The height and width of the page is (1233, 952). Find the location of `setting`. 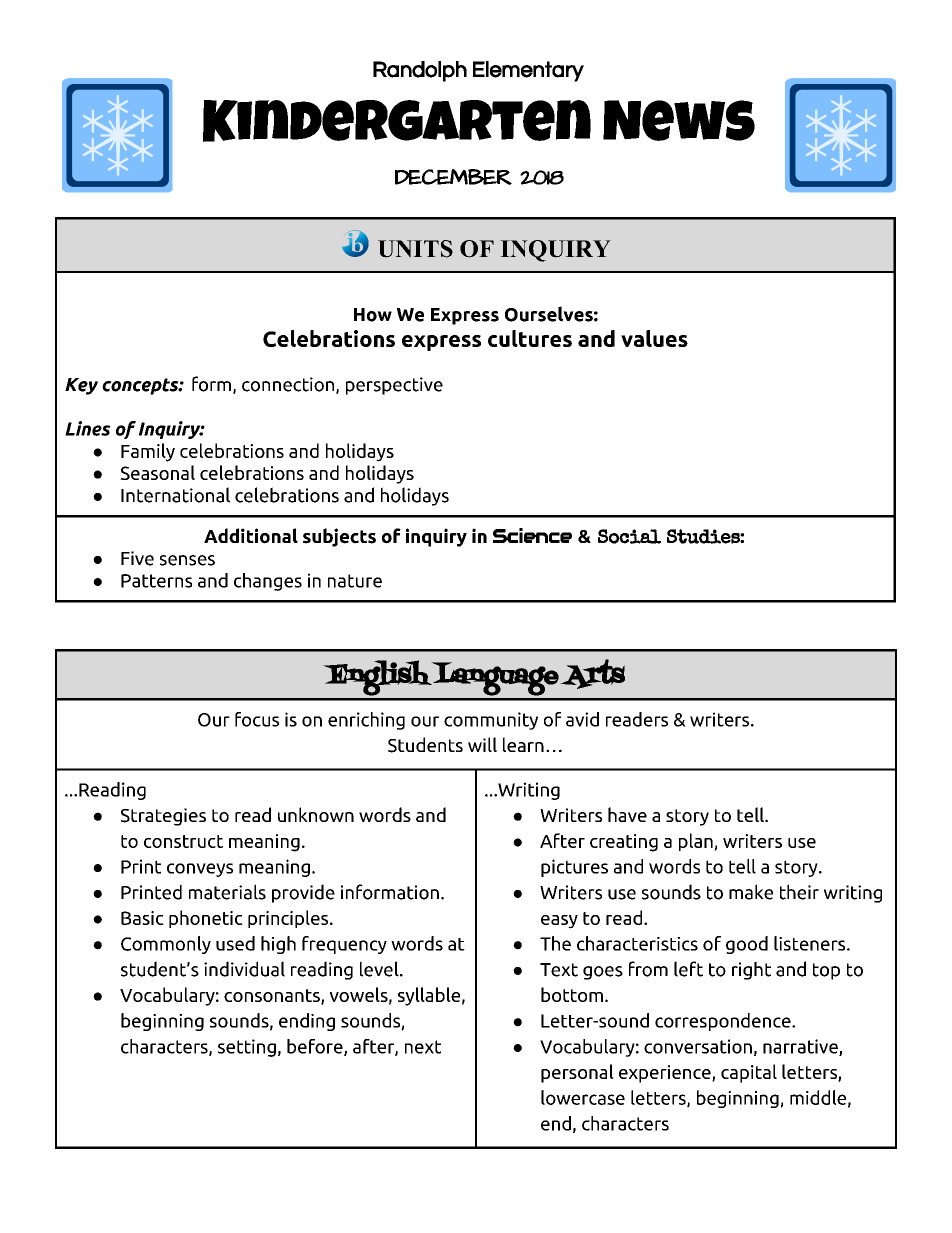

setting is located at coordinates (247, 1048).
